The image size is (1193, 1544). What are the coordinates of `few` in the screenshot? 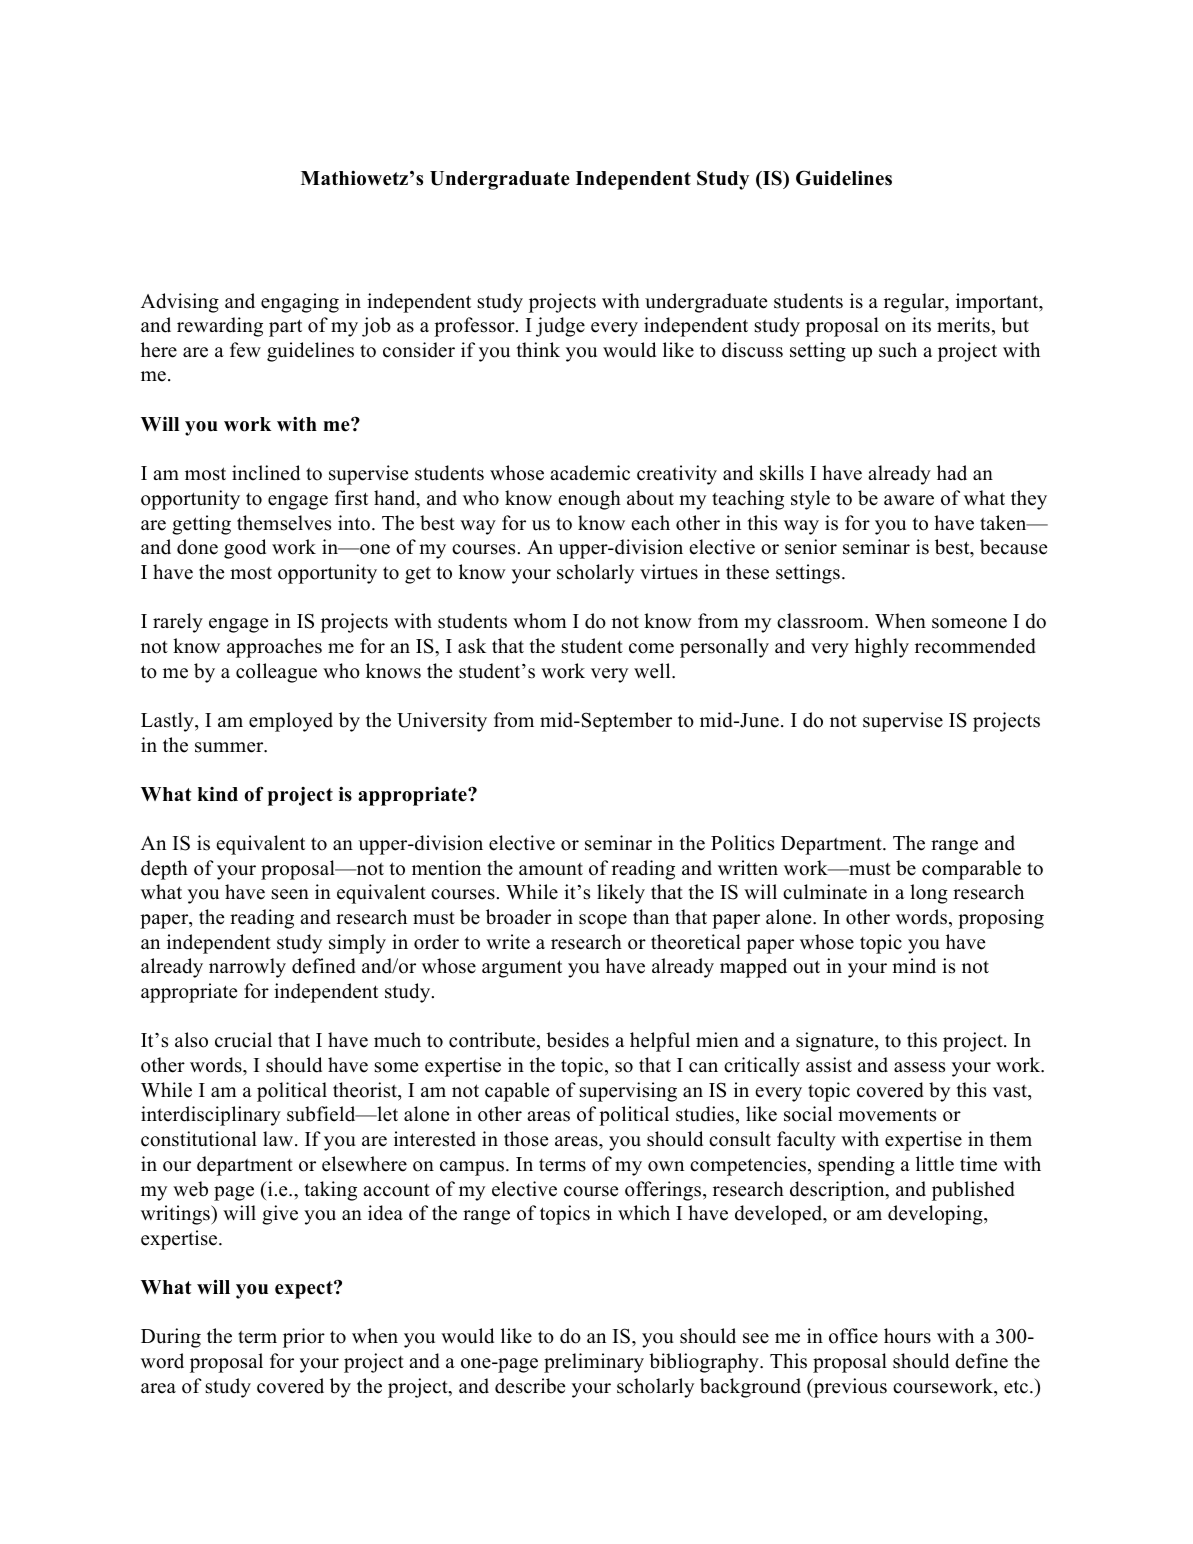 It's located at (245, 350).
